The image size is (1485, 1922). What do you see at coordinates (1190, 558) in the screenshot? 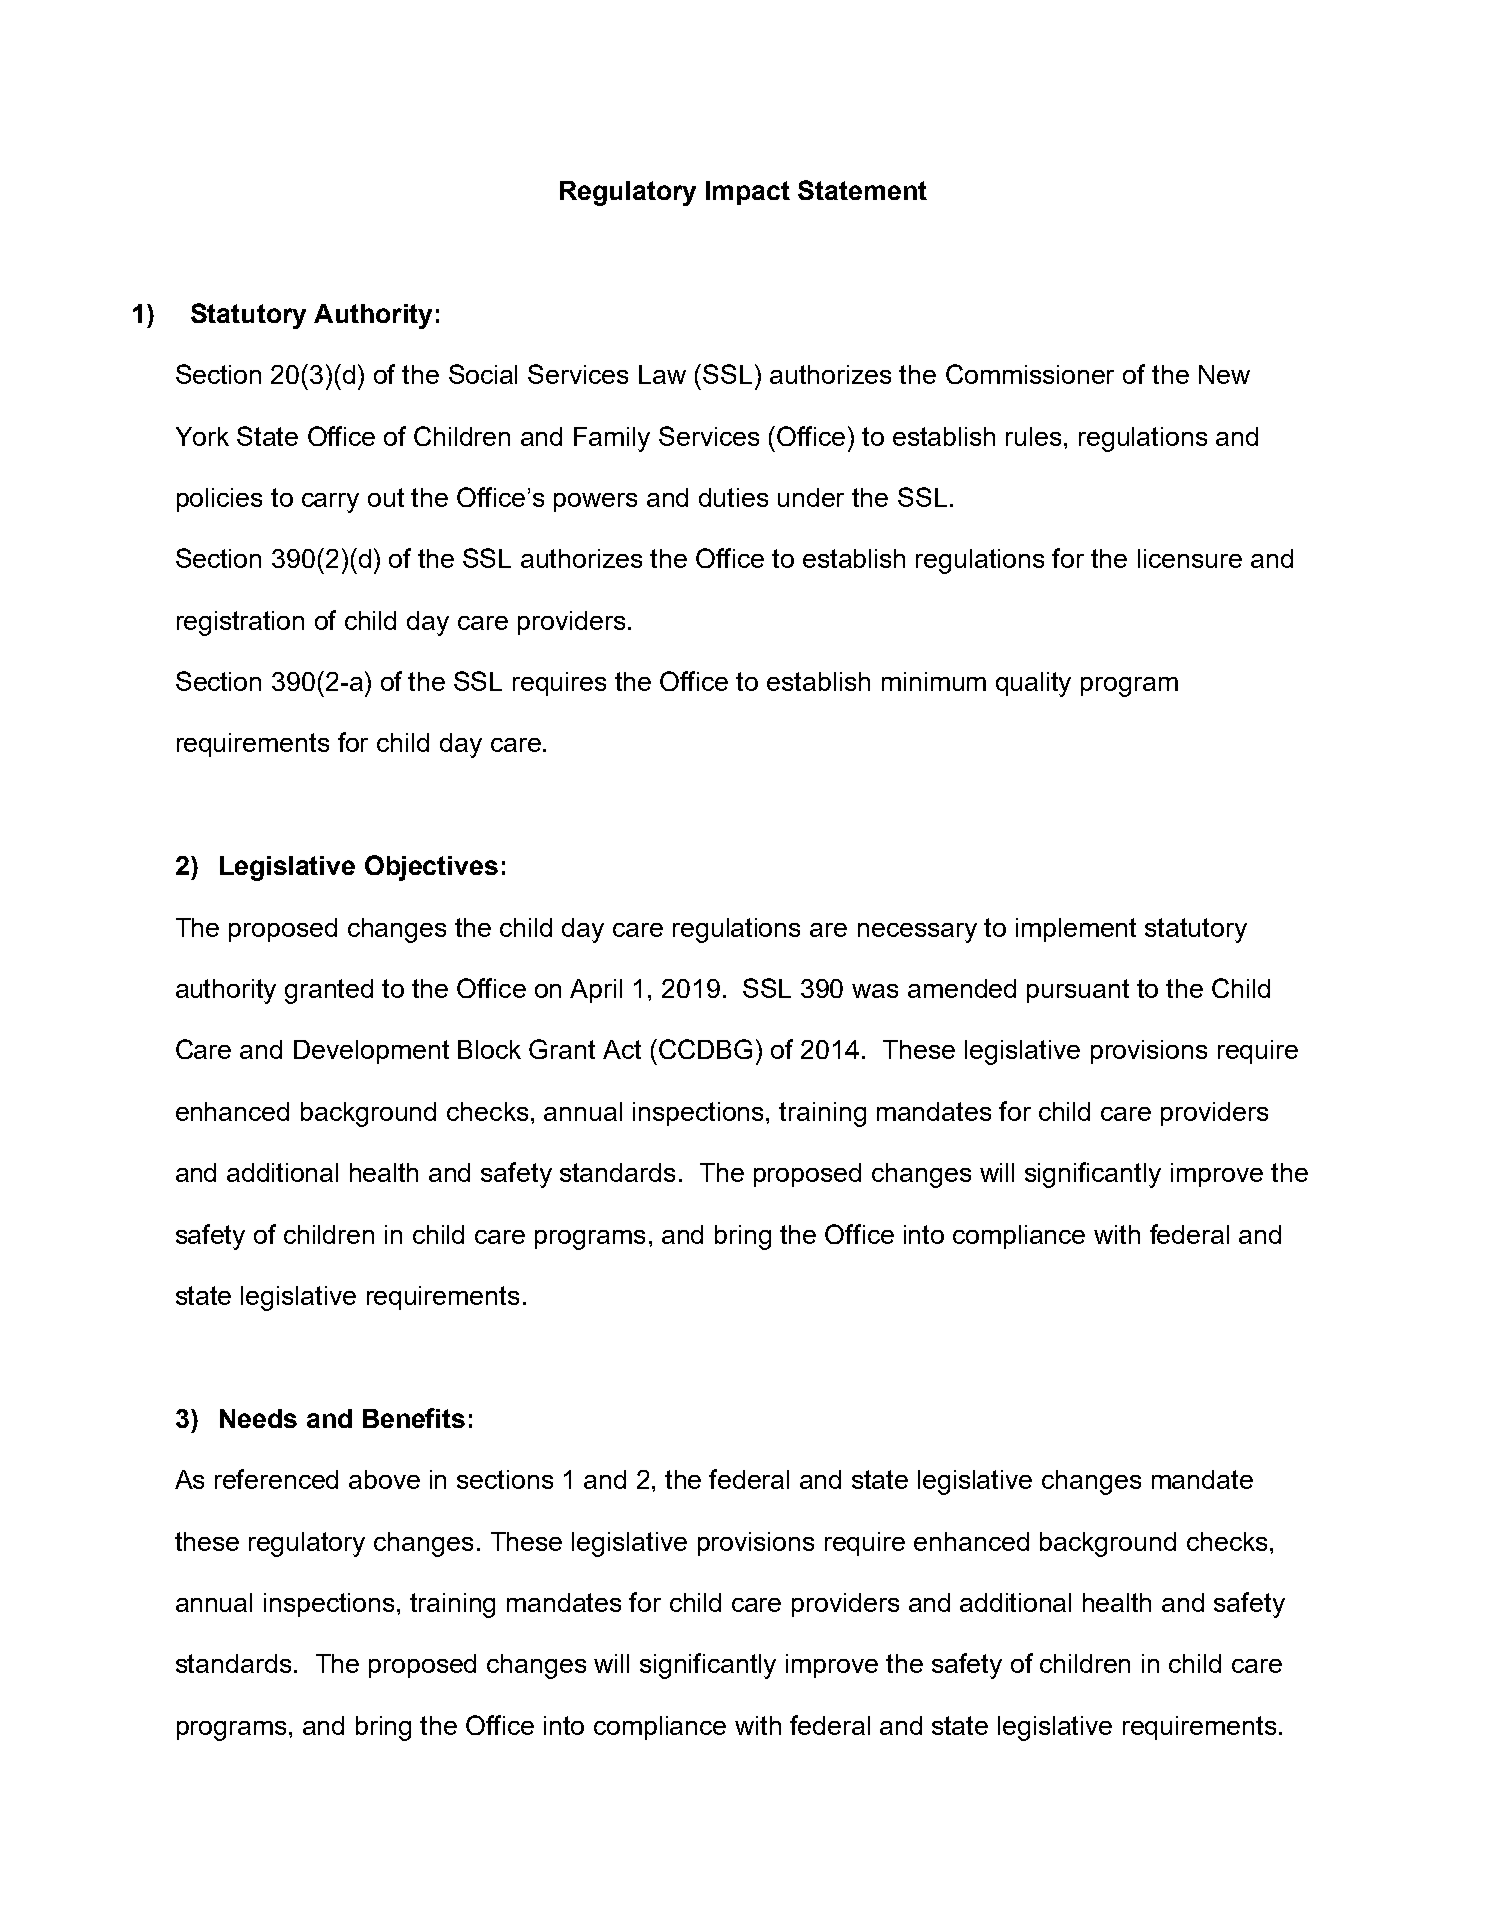
I see `licensure` at bounding box center [1190, 558].
